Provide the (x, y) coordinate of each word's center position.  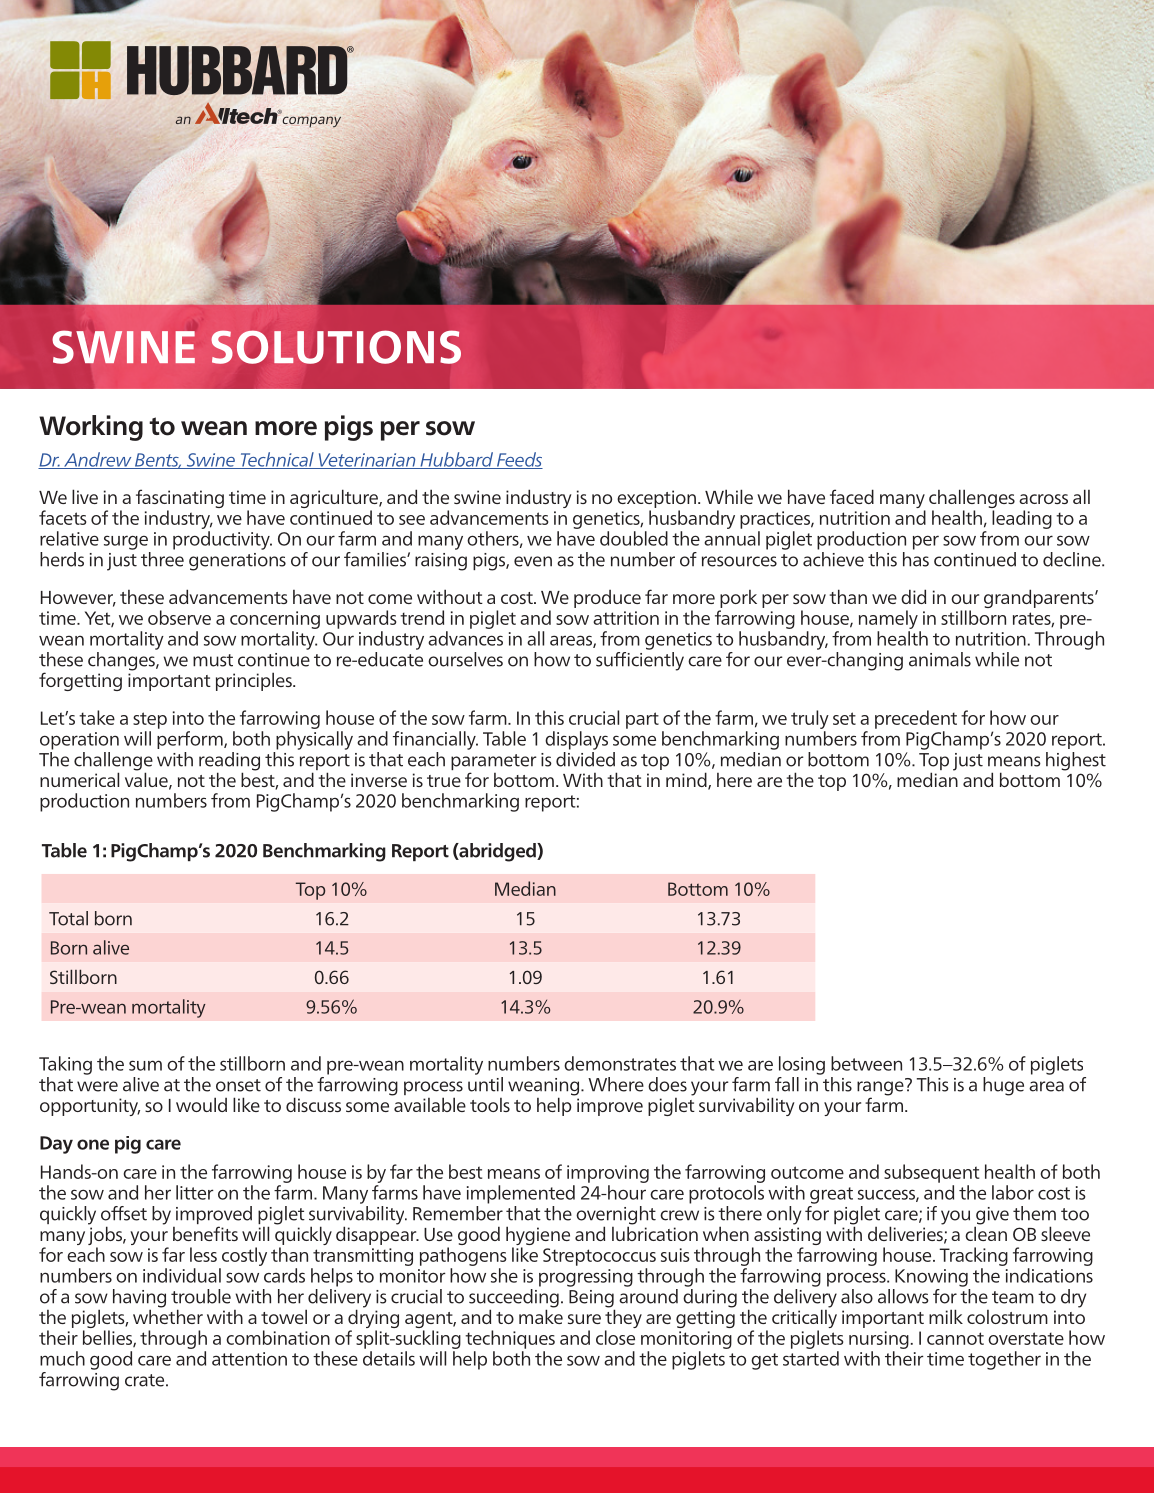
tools (490, 1105)
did (913, 596)
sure (584, 1319)
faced (852, 496)
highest (1076, 761)
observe (179, 617)
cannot (955, 1338)
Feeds (518, 460)
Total (68, 918)
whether (168, 1315)
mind (687, 781)
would (201, 1104)
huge (1003, 1086)
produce (607, 599)
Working (91, 428)
